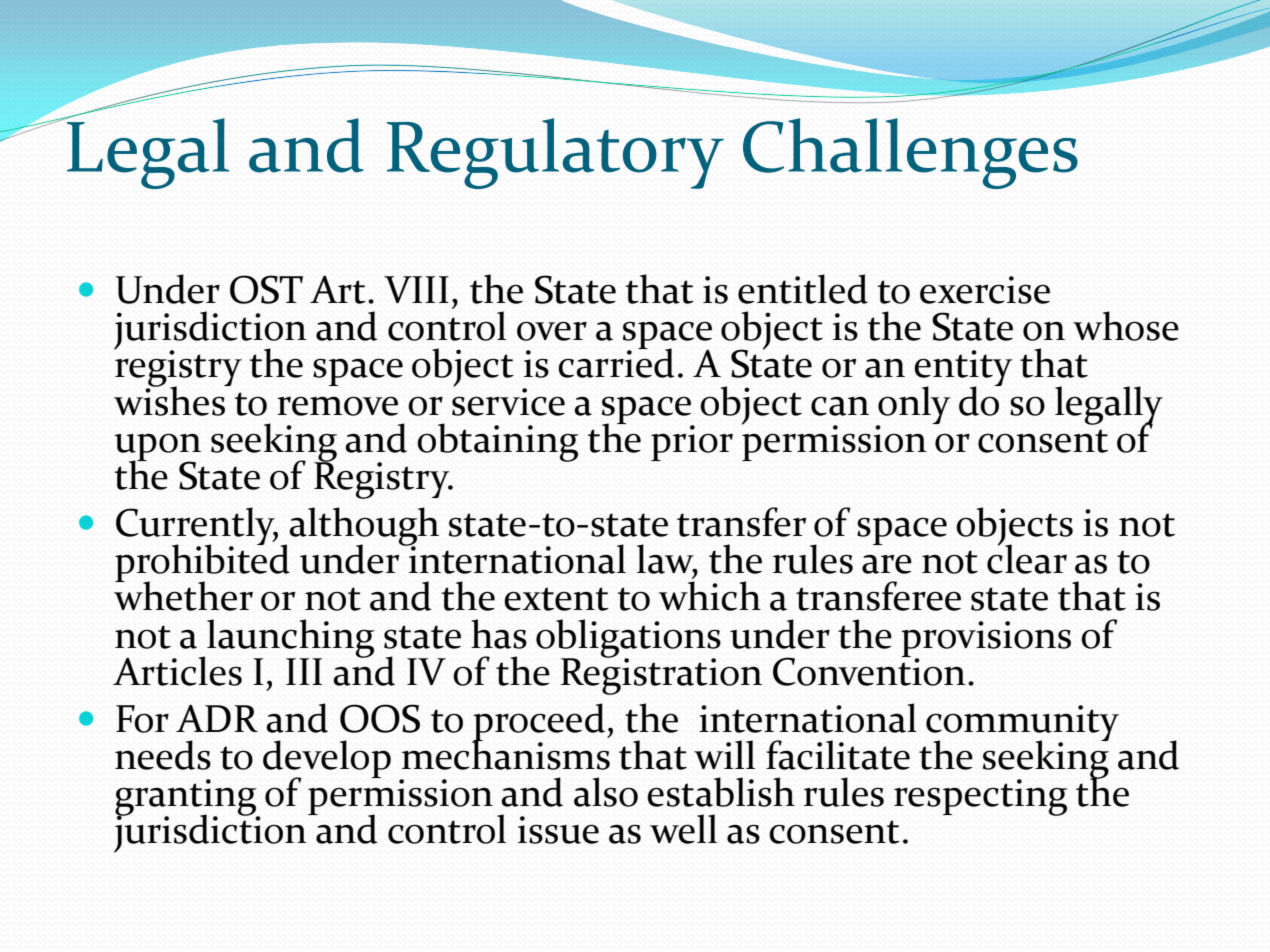  What do you see at coordinates (555, 153) in the screenshot?
I see `Regulatory` at bounding box center [555, 153].
